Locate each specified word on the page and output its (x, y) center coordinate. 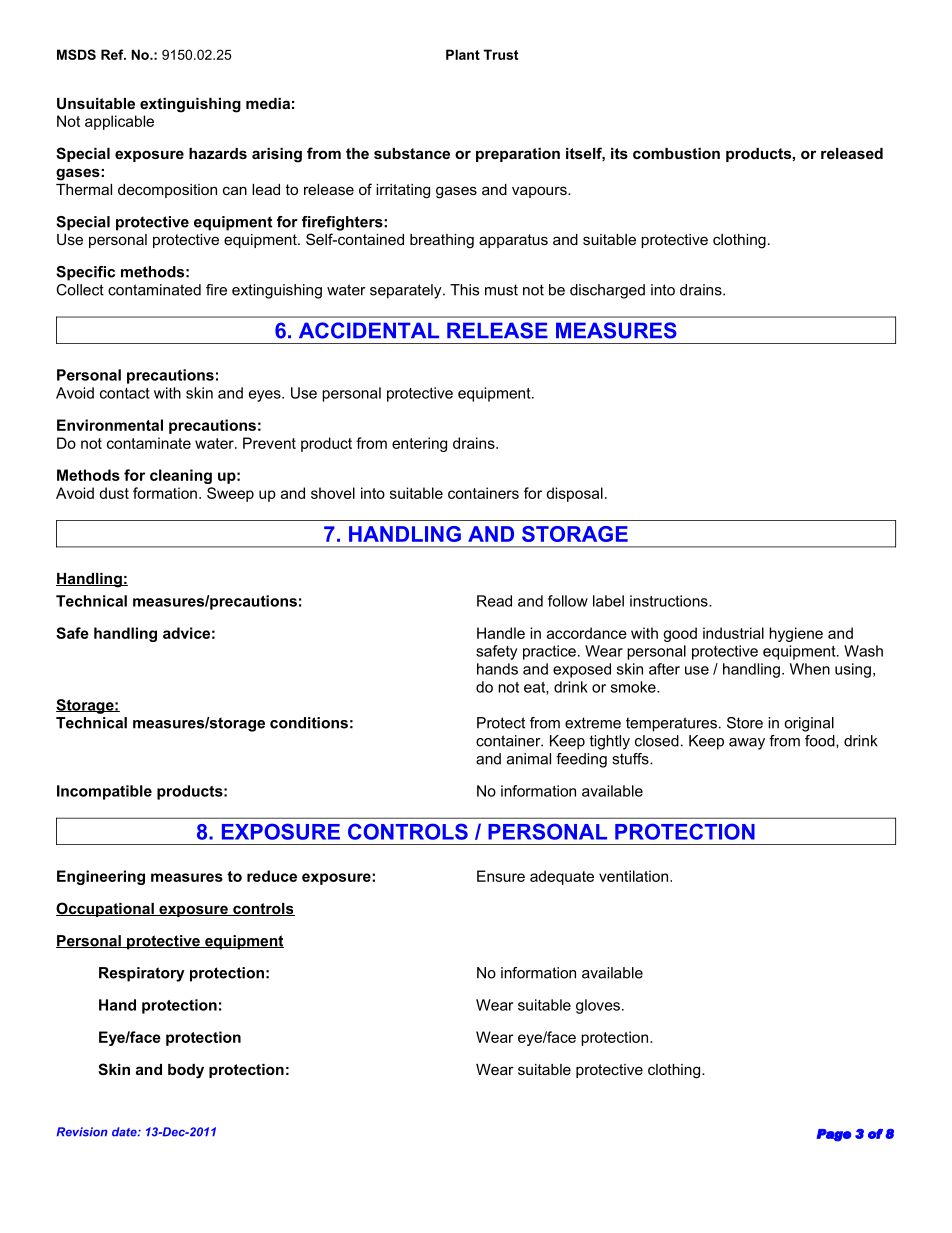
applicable (119, 122)
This (464, 290)
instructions (670, 601)
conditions (309, 723)
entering (419, 444)
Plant (463, 54)
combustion (676, 153)
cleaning (181, 476)
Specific (85, 273)
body (186, 1071)
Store (745, 723)
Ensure (501, 876)
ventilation (635, 876)
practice (549, 652)
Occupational (106, 909)
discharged (607, 291)
